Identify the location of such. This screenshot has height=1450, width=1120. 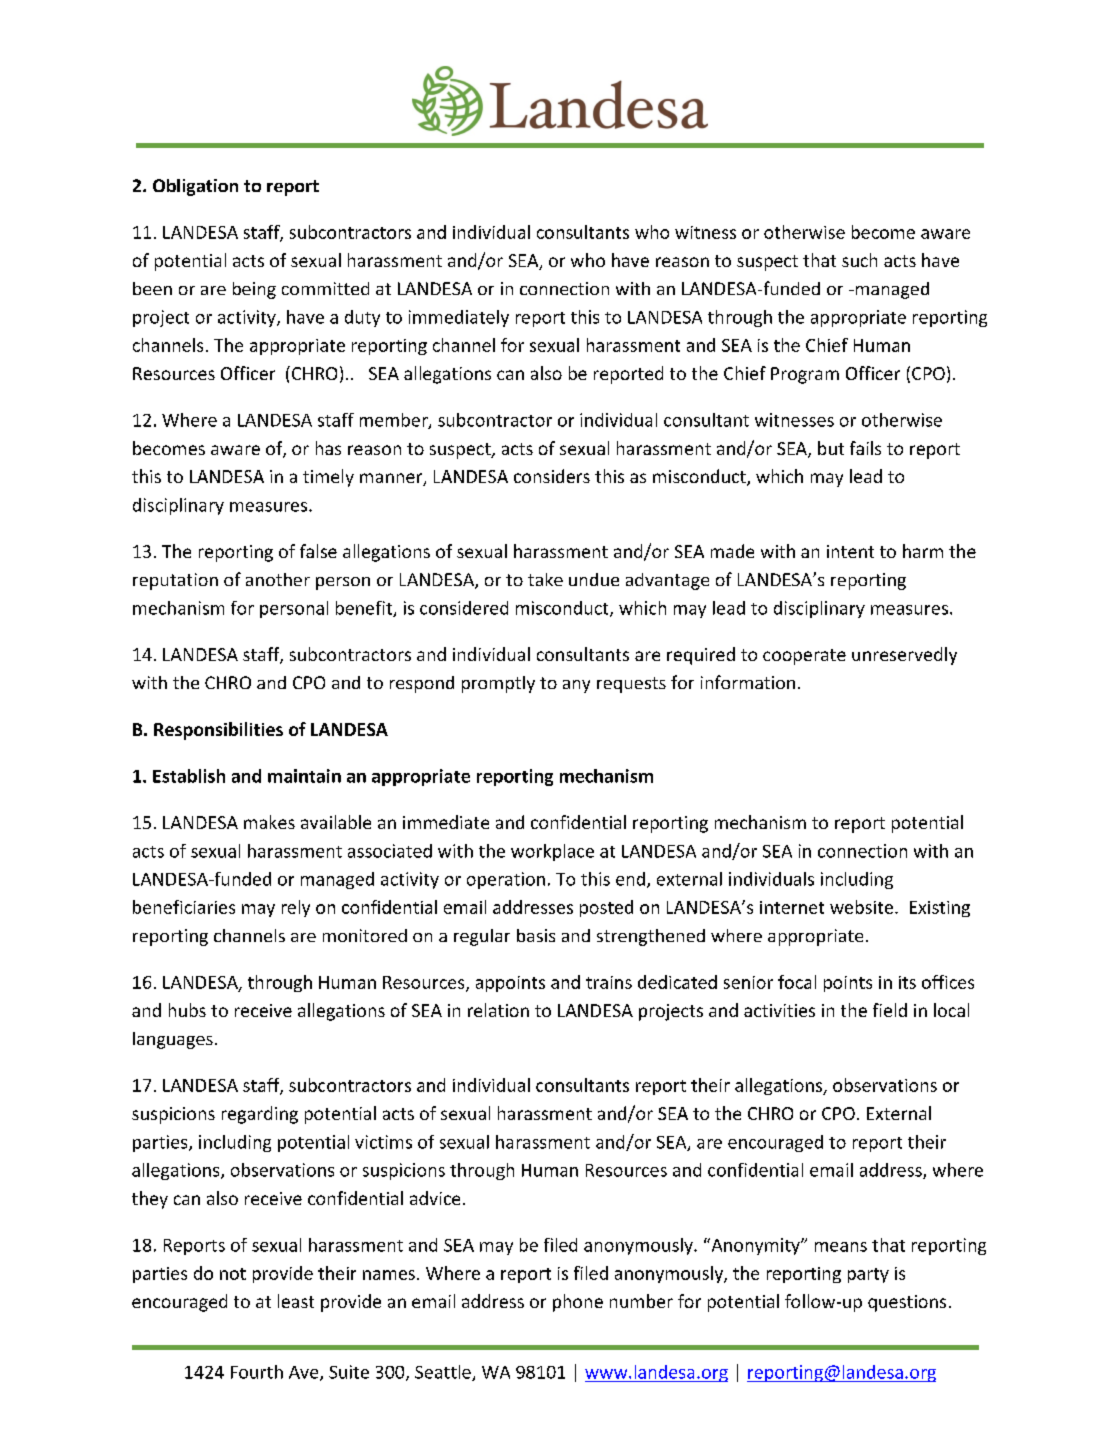
(859, 260).
